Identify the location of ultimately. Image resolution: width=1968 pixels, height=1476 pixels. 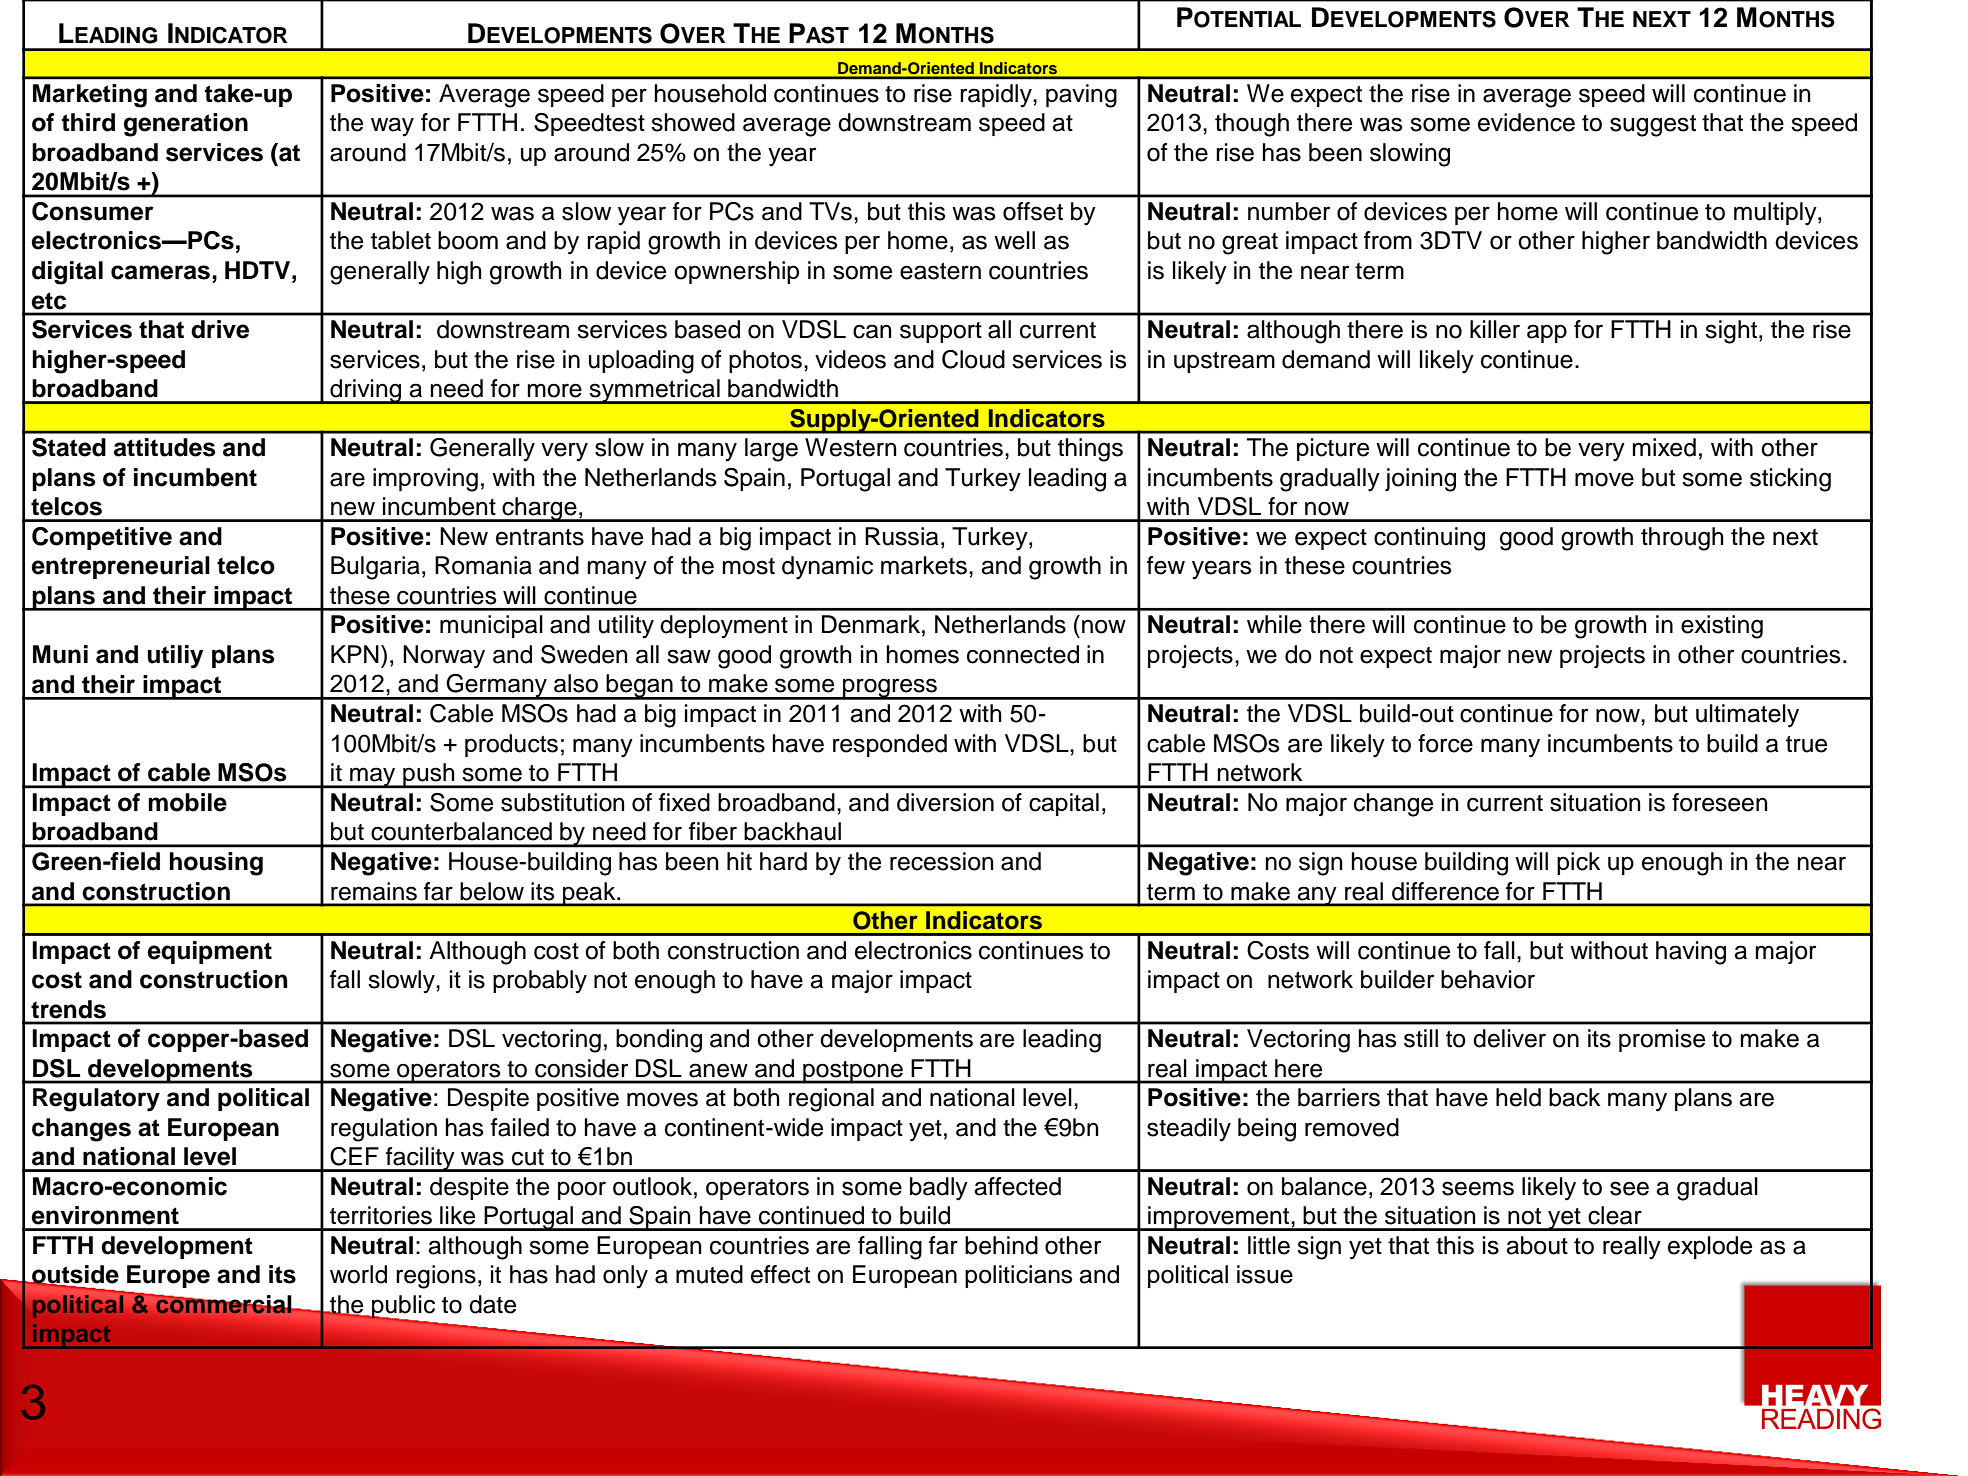
(1747, 716).
